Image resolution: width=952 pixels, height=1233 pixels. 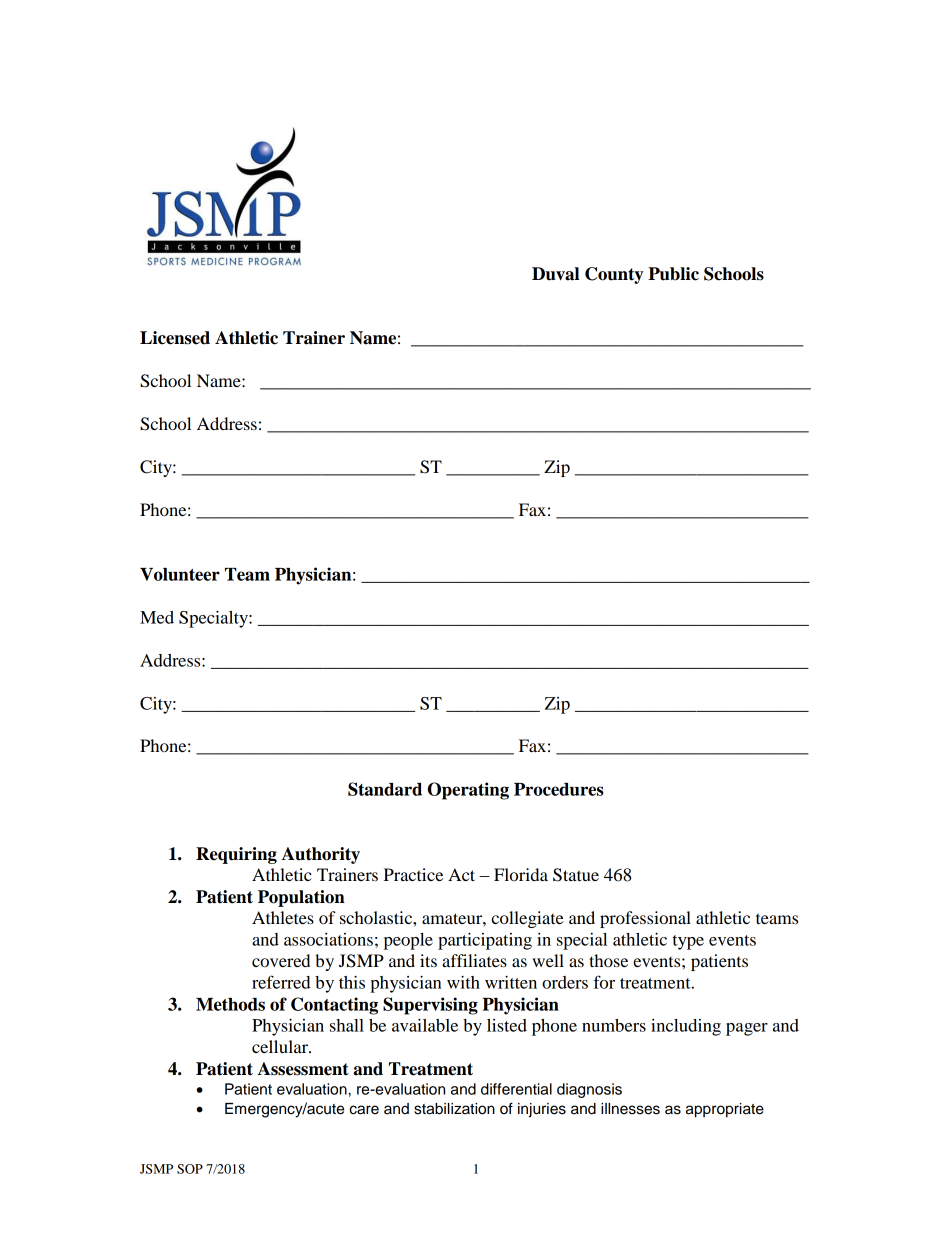 I want to click on stabilization, so click(x=454, y=1109).
